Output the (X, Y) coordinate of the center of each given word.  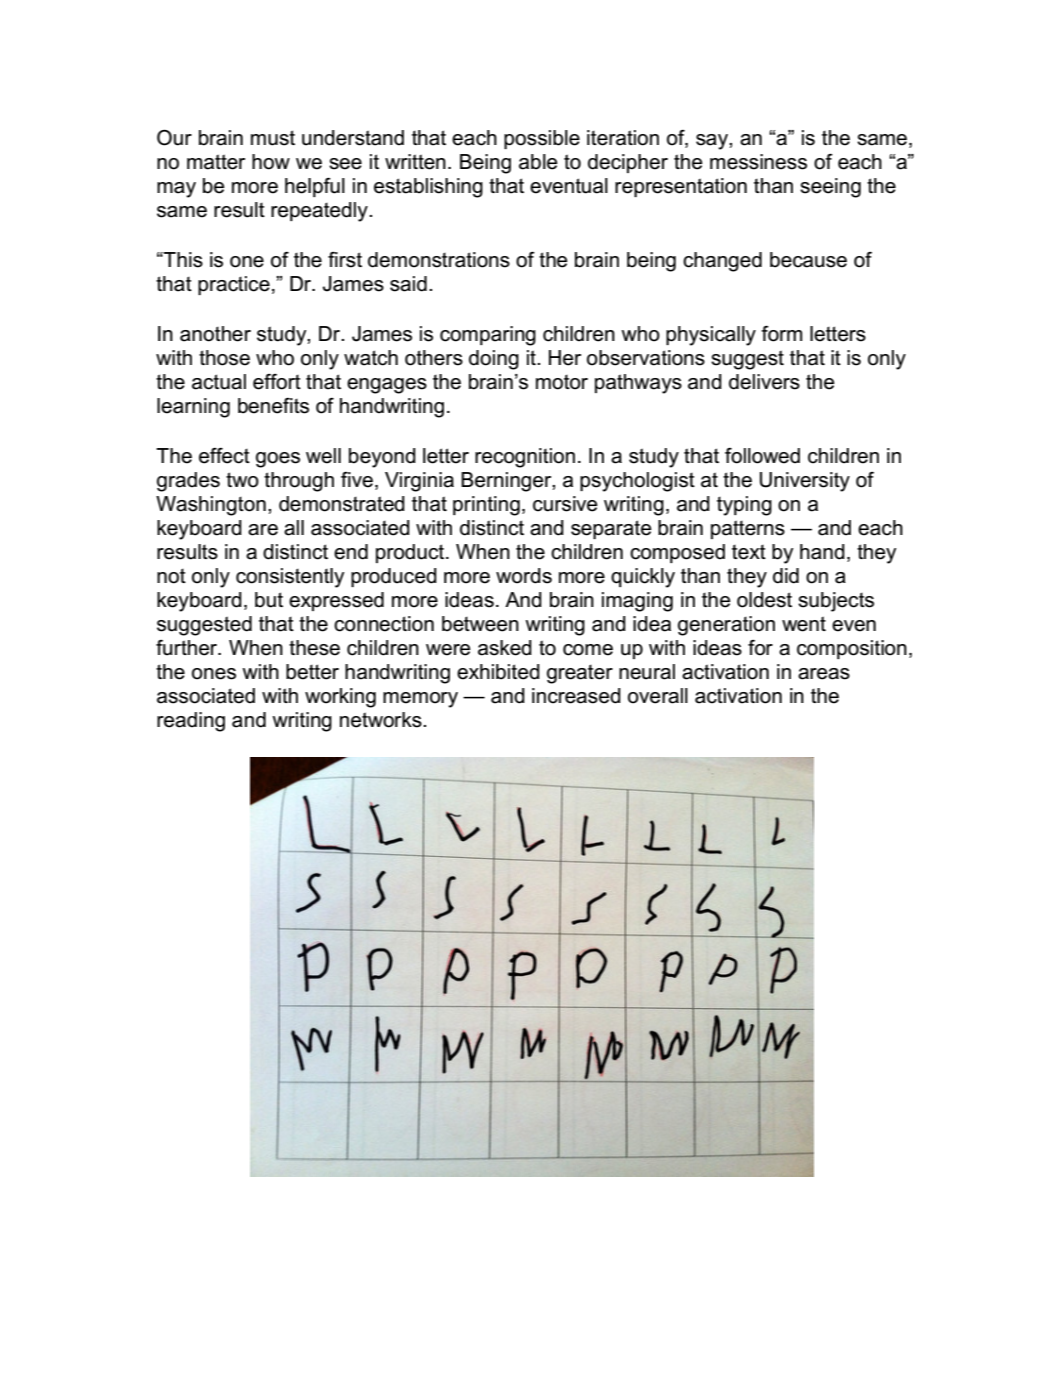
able (538, 162)
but (269, 600)
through (299, 482)
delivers (764, 382)
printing (486, 506)
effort (277, 382)
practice (234, 285)
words (524, 576)
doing (494, 360)
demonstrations (439, 260)
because (808, 260)
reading (191, 722)
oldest (764, 600)
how (271, 162)
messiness (758, 162)
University (805, 482)
